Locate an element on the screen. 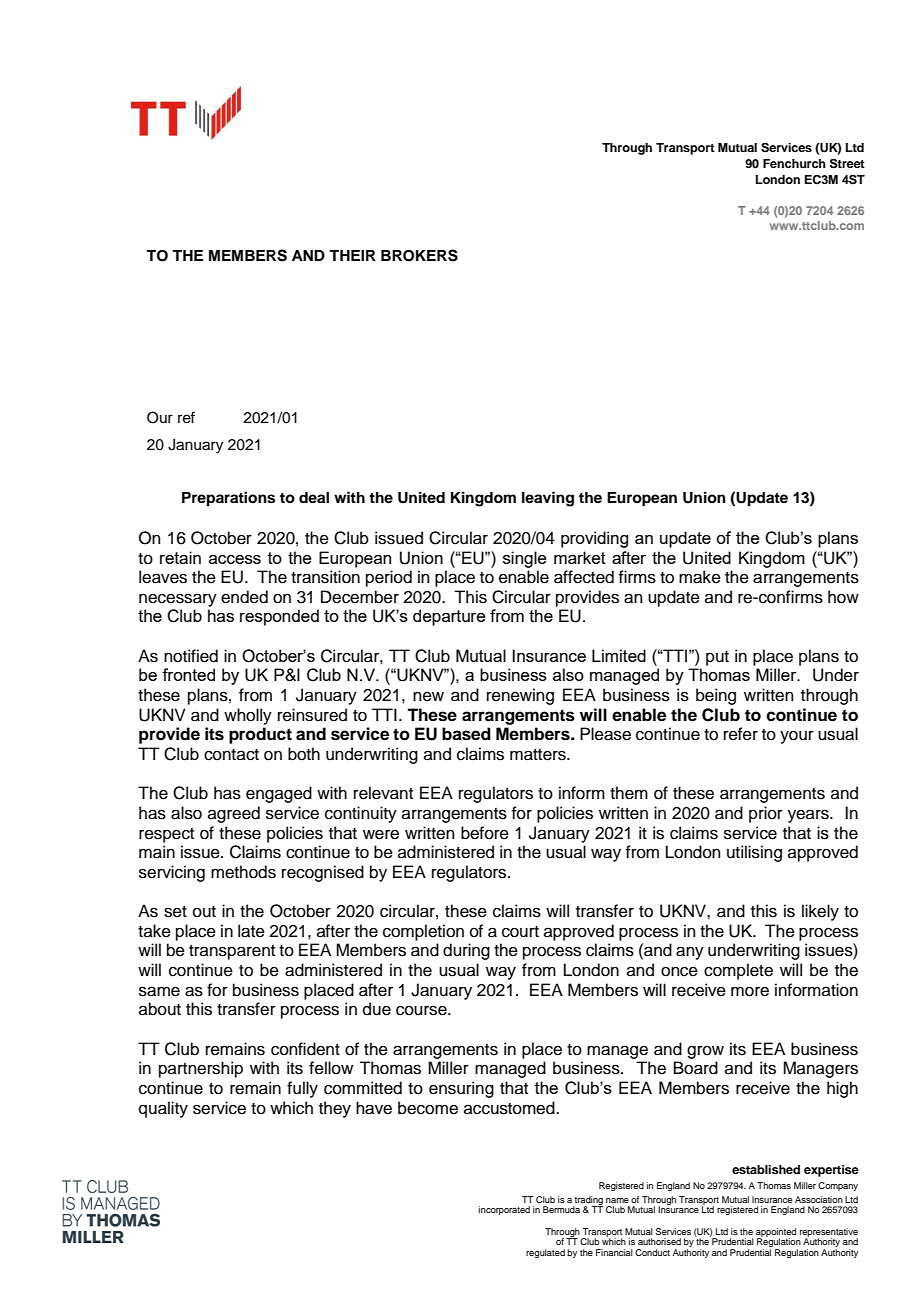 This screenshot has width=924, height=1307. utilising is located at coordinates (754, 853).
